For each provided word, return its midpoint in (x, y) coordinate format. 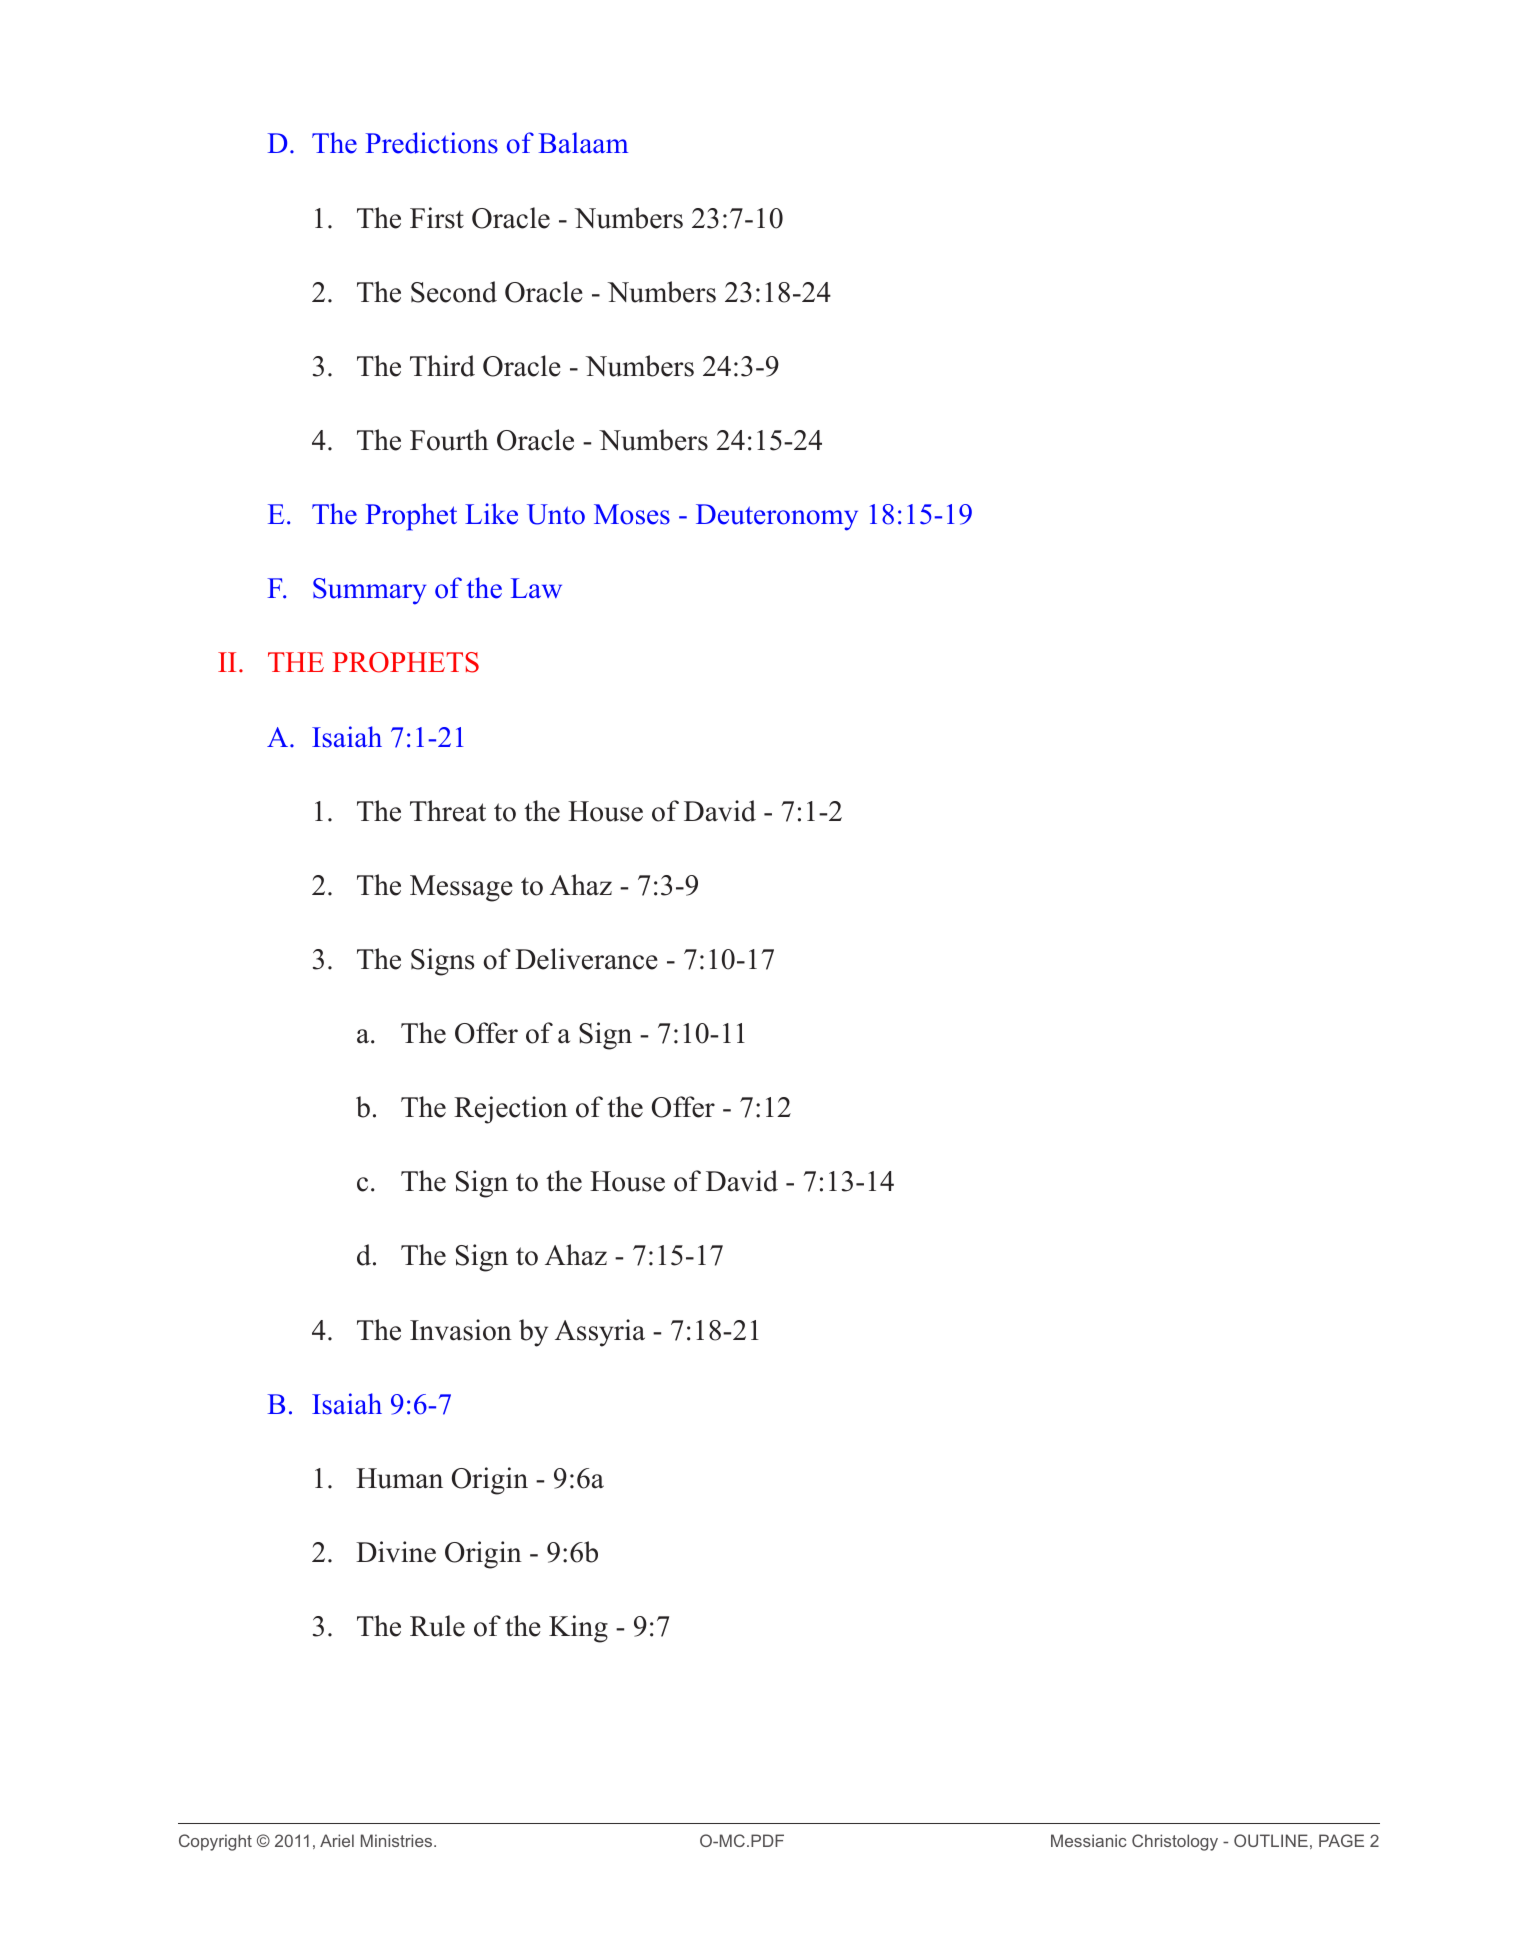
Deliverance (586, 959)
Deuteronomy (777, 517)
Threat (448, 811)
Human (399, 1478)
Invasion (461, 1330)
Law (536, 588)
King (578, 1629)
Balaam (583, 142)
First (437, 218)
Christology (1175, 1842)
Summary (369, 591)
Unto (556, 514)
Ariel (337, 1840)
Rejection (511, 1110)
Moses (632, 514)
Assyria (600, 1333)
